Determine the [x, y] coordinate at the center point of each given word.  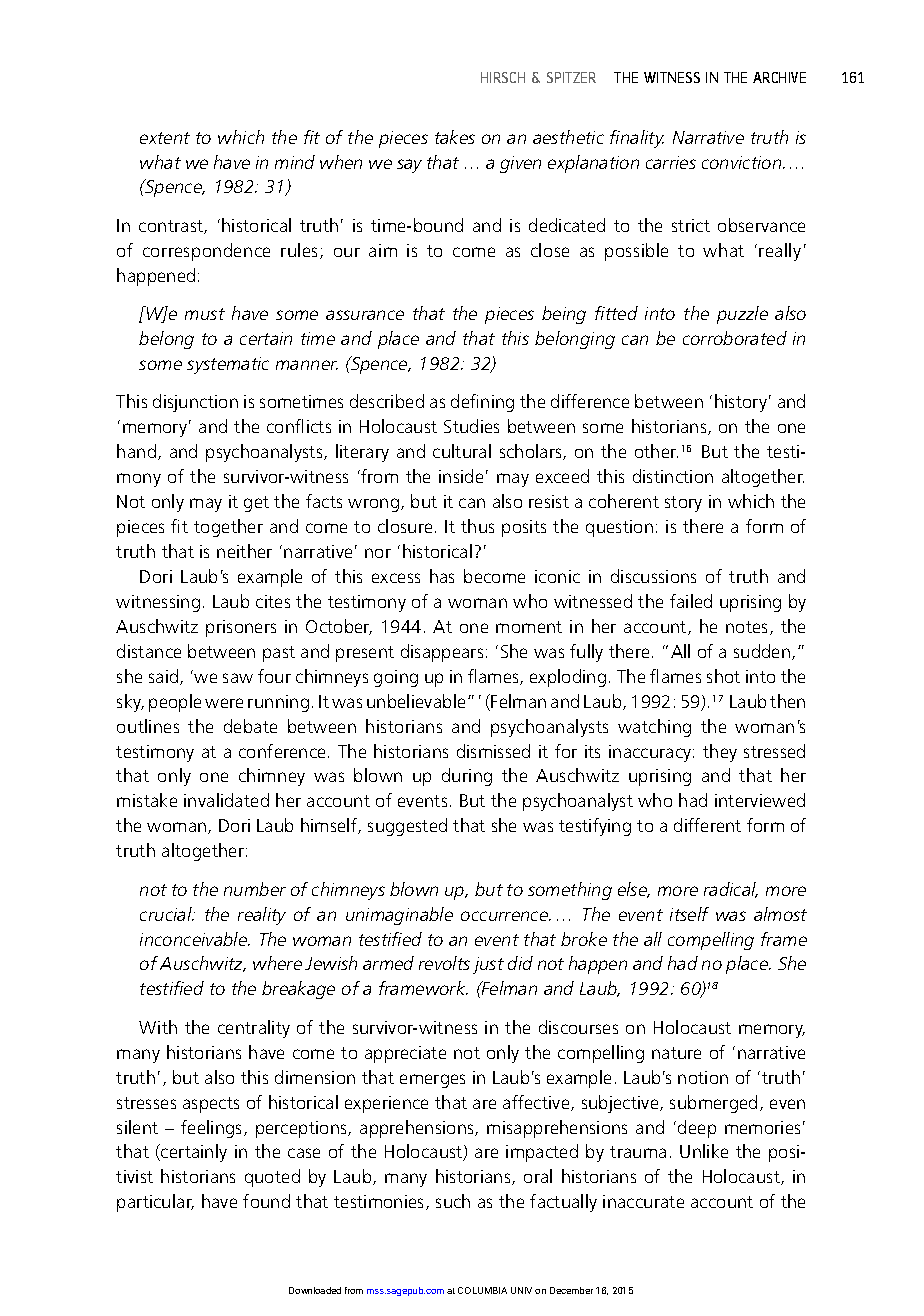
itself [689, 914]
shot [723, 676]
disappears [442, 653]
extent [165, 138]
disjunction [195, 403]
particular [155, 1203]
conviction [743, 162]
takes [455, 137]
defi [464, 401]
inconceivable [194, 939]
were [224, 703]
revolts [444, 963]
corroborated [735, 338]
